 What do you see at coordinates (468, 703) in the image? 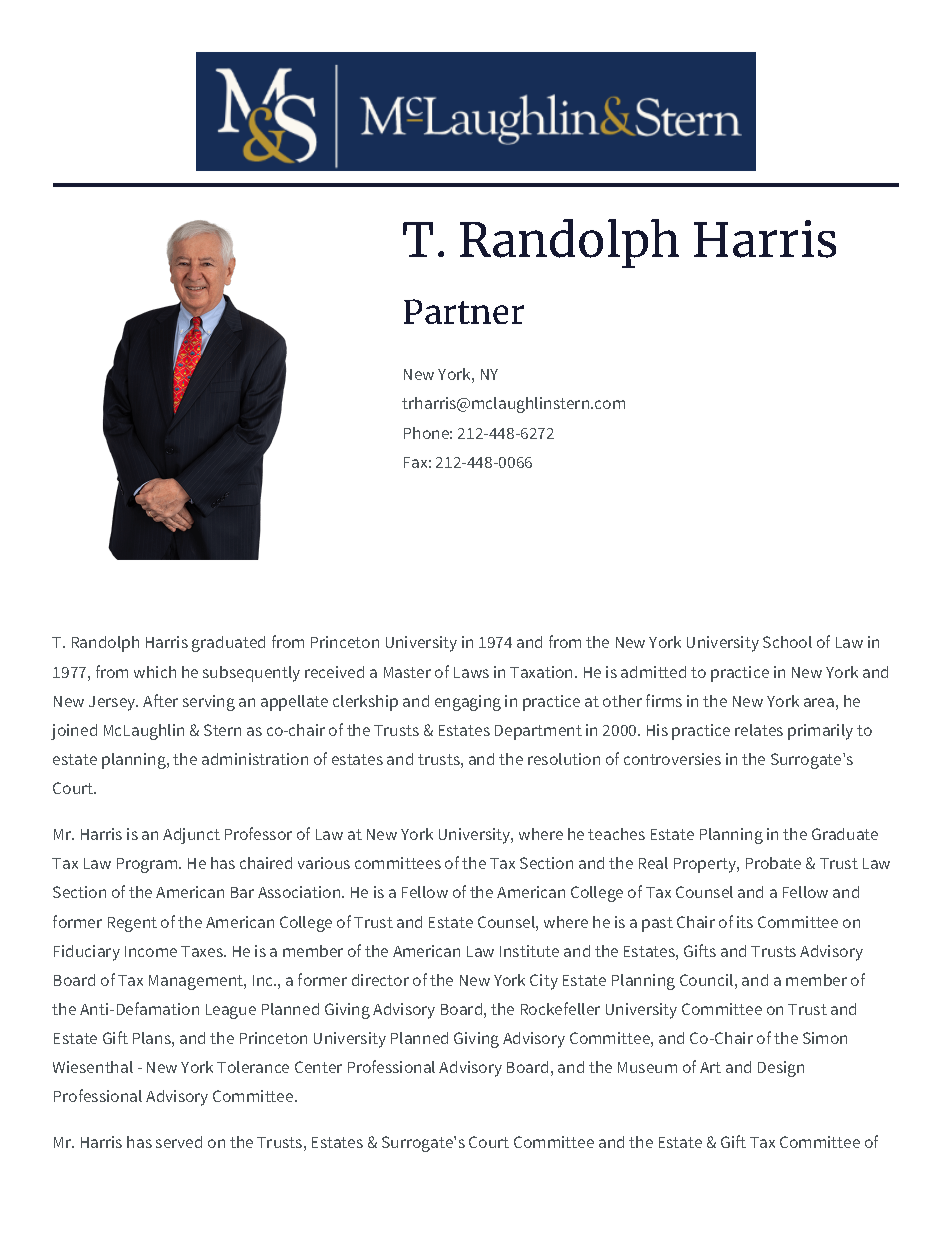
I see `engaging` at bounding box center [468, 703].
